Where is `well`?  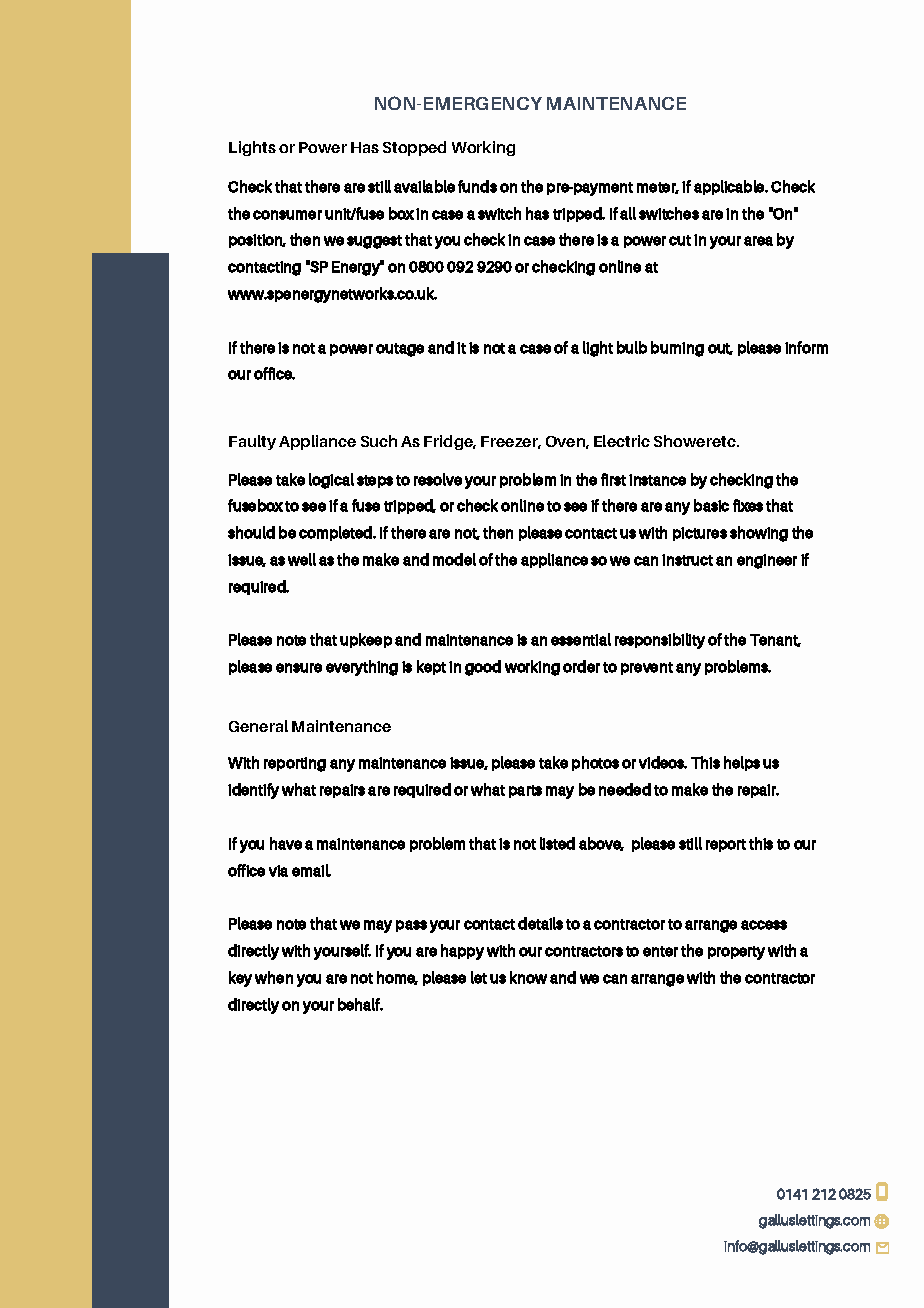 well is located at coordinates (302, 559).
